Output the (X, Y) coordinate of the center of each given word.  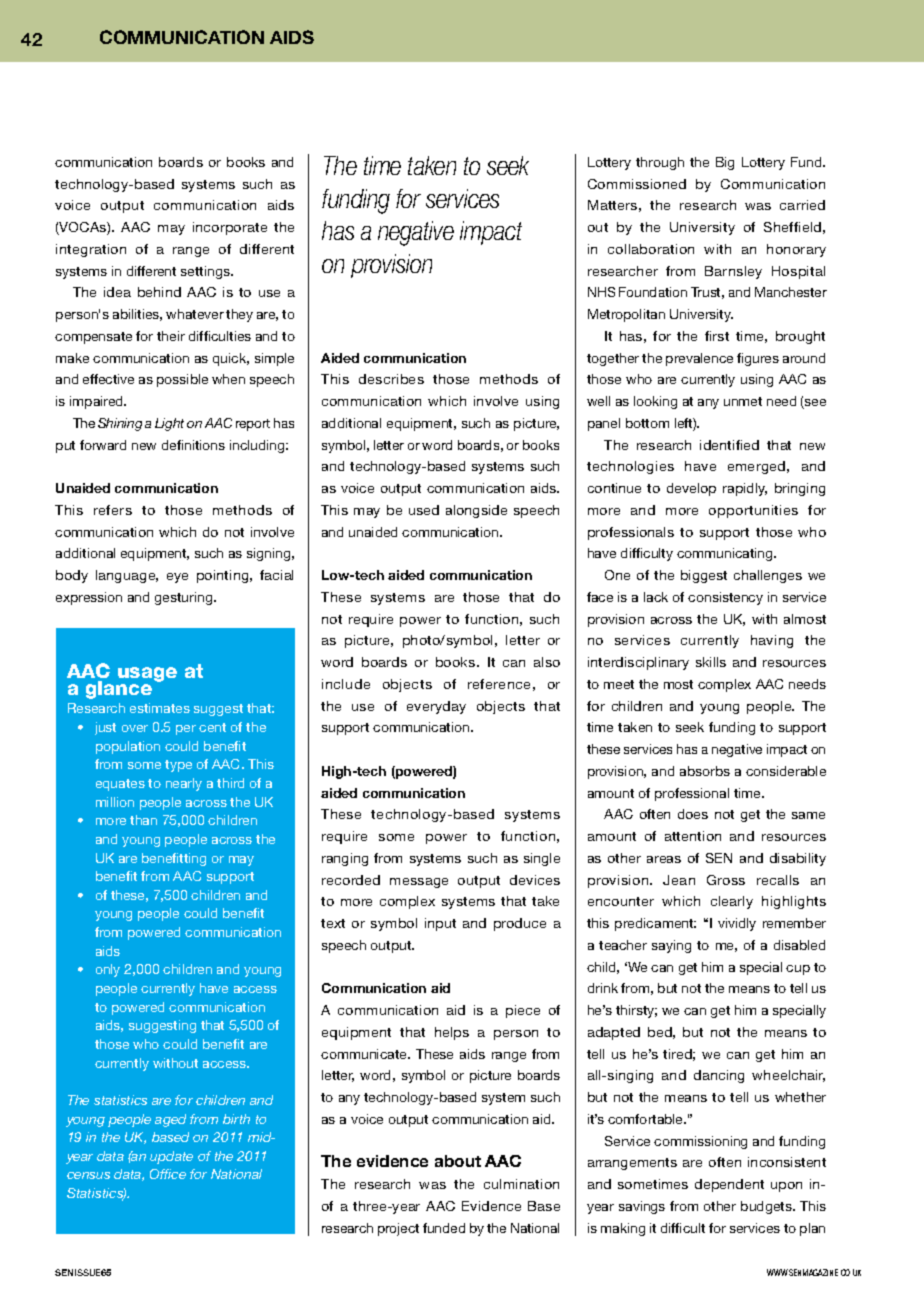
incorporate (230, 228)
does (693, 814)
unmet (743, 401)
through (660, 163)
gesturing (185, 598)
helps (452, 1033)
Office (168, 1174)
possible (182, 380)
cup (798, 970)
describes (391, 379)
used (424, 510)
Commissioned (637, 184)
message (419, 883)
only (108, 970)
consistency (725, 598)
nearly (184, 784)
